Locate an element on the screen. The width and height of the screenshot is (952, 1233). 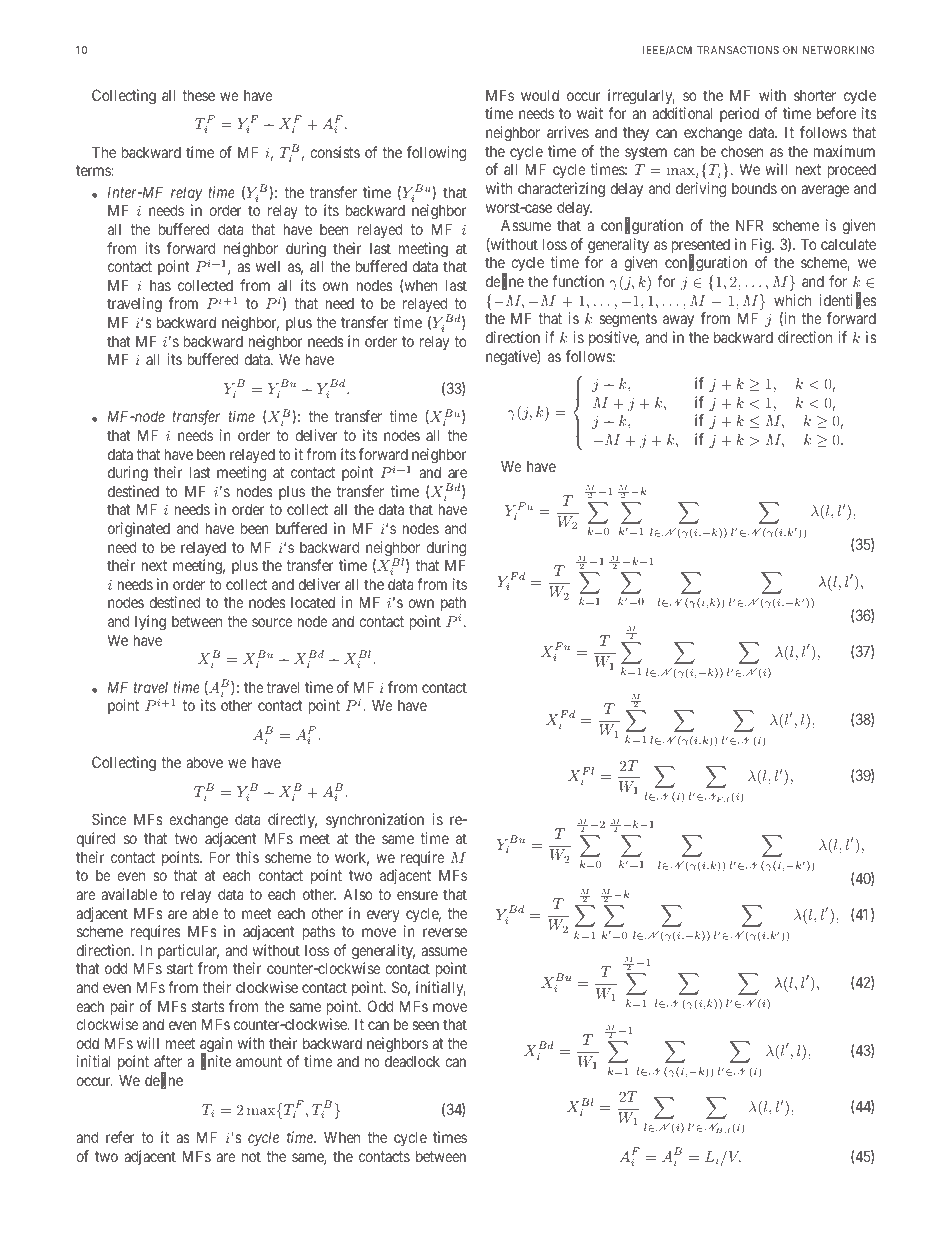
lying is located at coordinates (150, 623).
